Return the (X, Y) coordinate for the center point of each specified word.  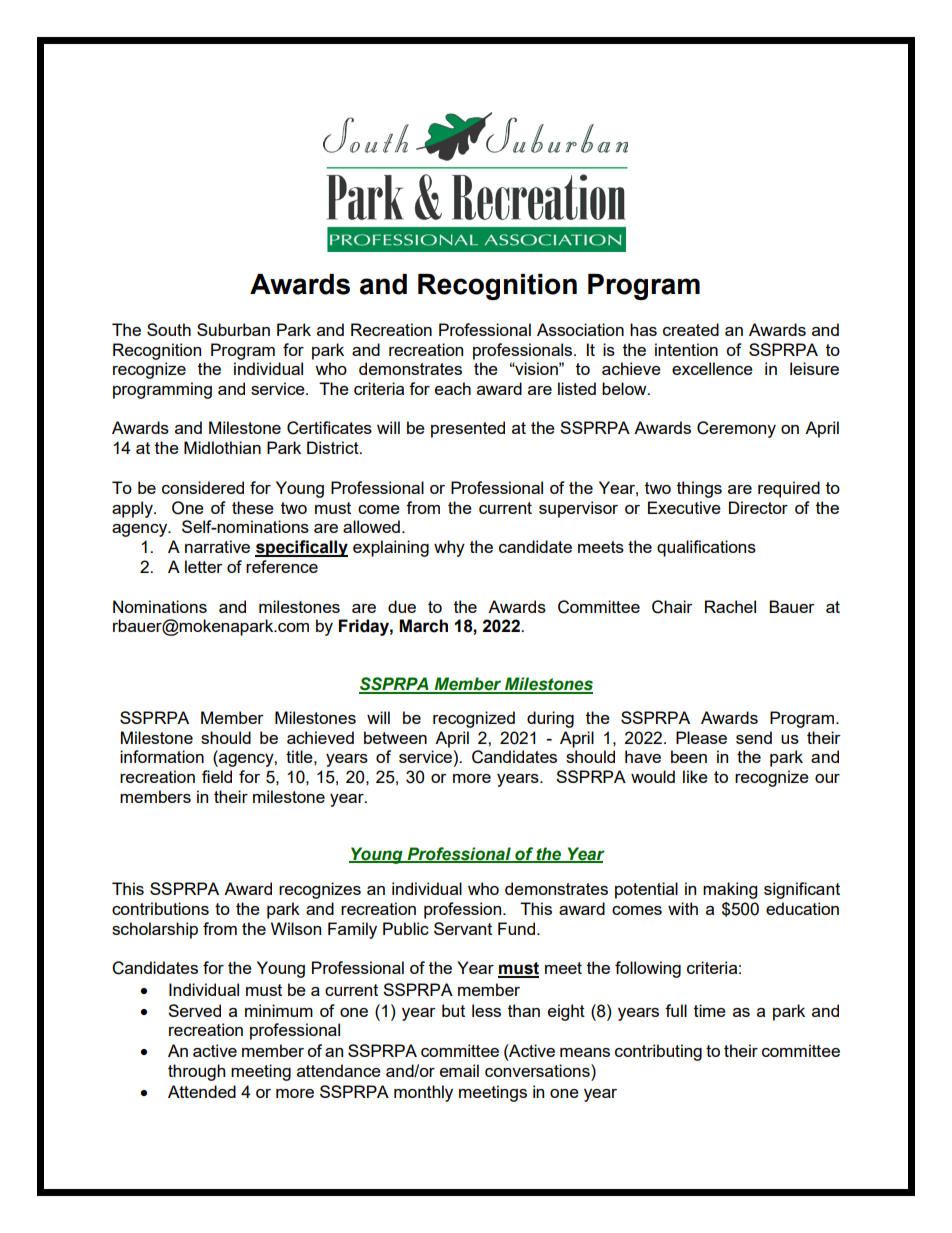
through (196, 1072)
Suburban (233, 329)
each (453, 388)
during (550, 719)
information (162, 756)
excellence (712, 368)
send (754, 737)
